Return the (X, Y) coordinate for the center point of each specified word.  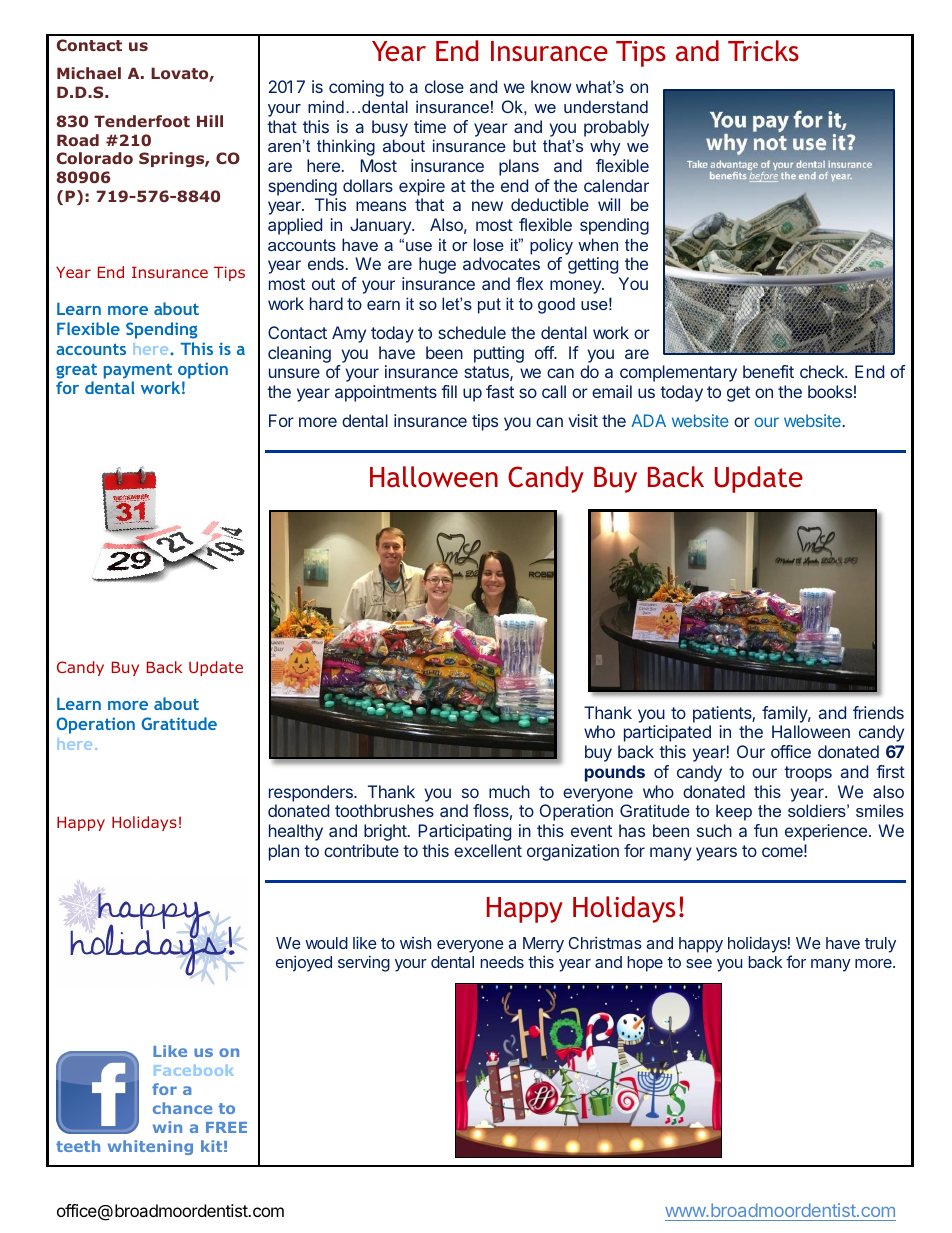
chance (182, 1108)
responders (312, 793)
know (551, 86)
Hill (210, 121)
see (699, 963)
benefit (768, 371)
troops (808, 774)
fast (500, 391)
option (203, 370)
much (509, 791)
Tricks (763, 51)
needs (502, 962)
